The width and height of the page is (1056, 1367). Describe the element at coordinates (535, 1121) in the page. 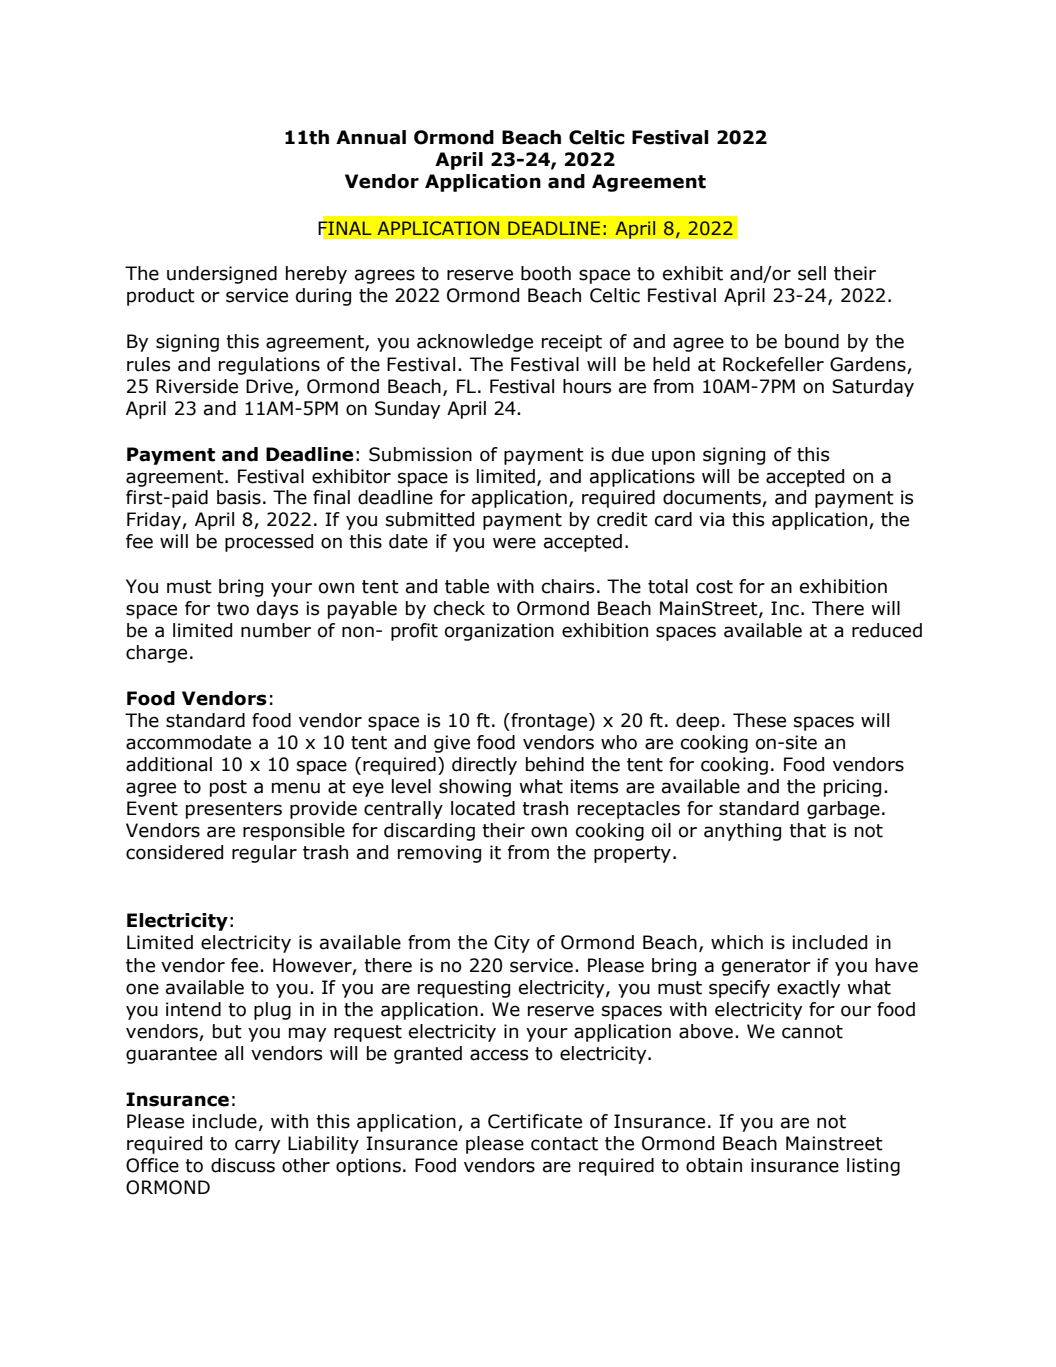

I see `Certificate` at that location.
